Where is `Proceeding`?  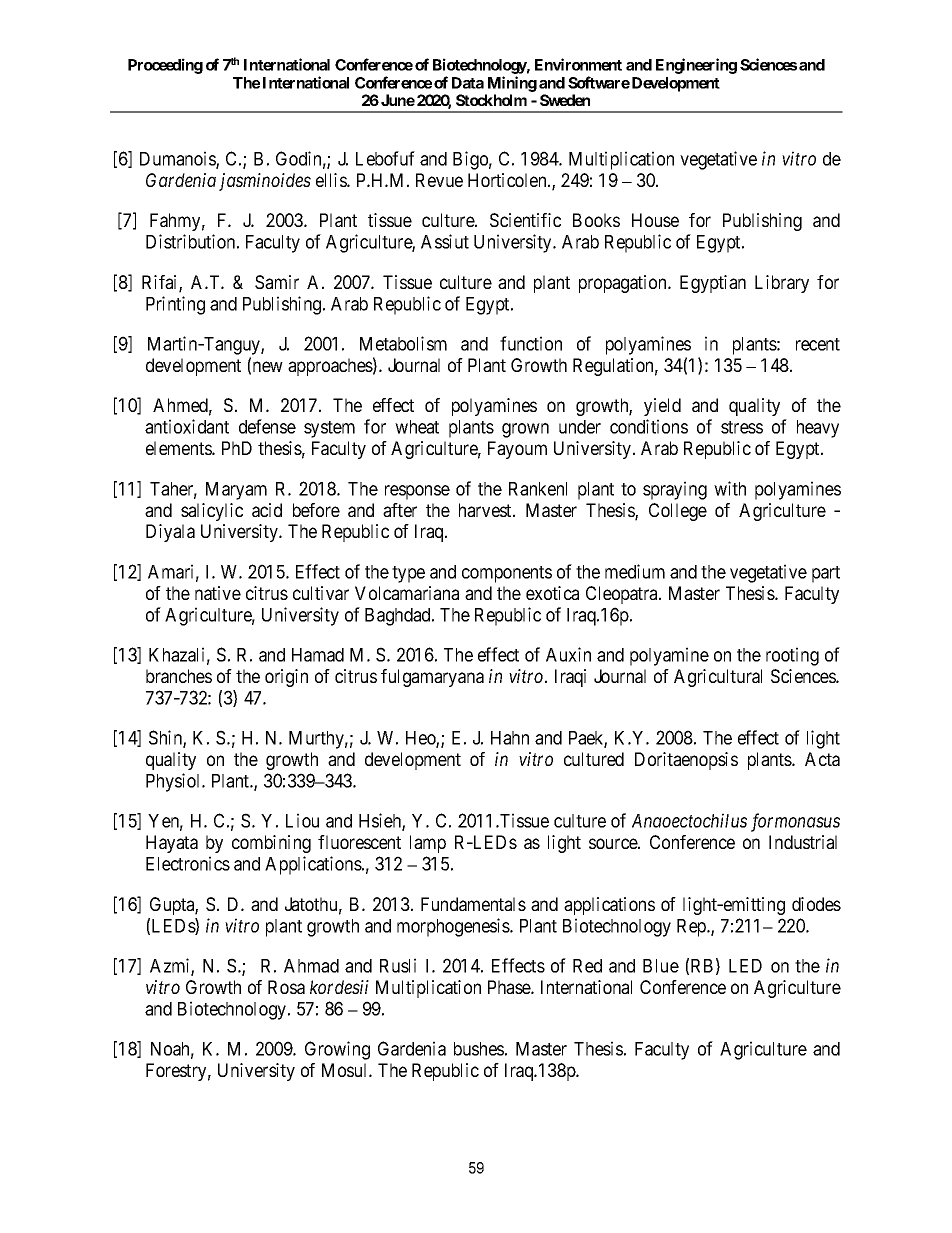 Proceeding is located at coordinates (165, 66).
